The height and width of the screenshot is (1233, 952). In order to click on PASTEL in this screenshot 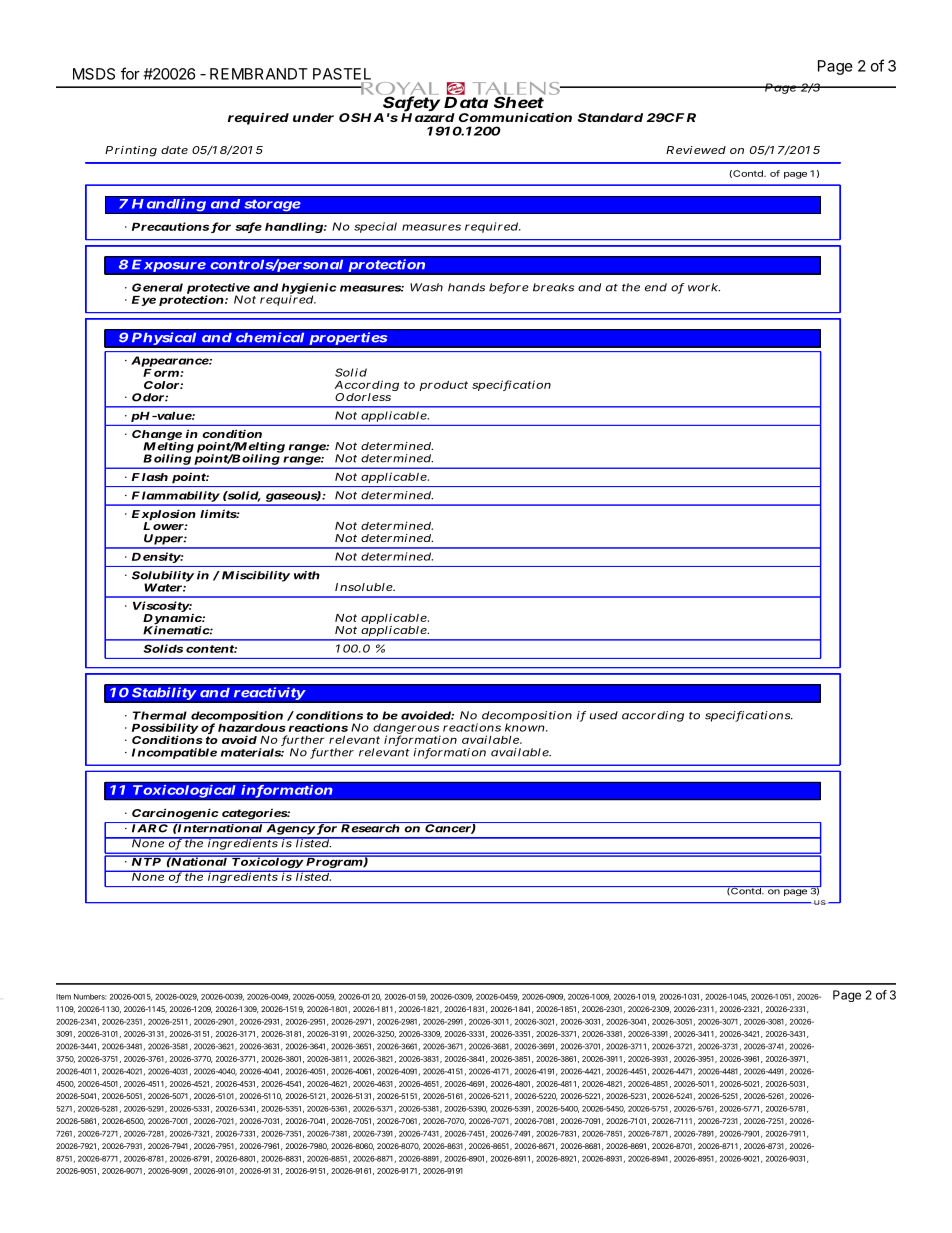, I will do `click(342, 74)`.
